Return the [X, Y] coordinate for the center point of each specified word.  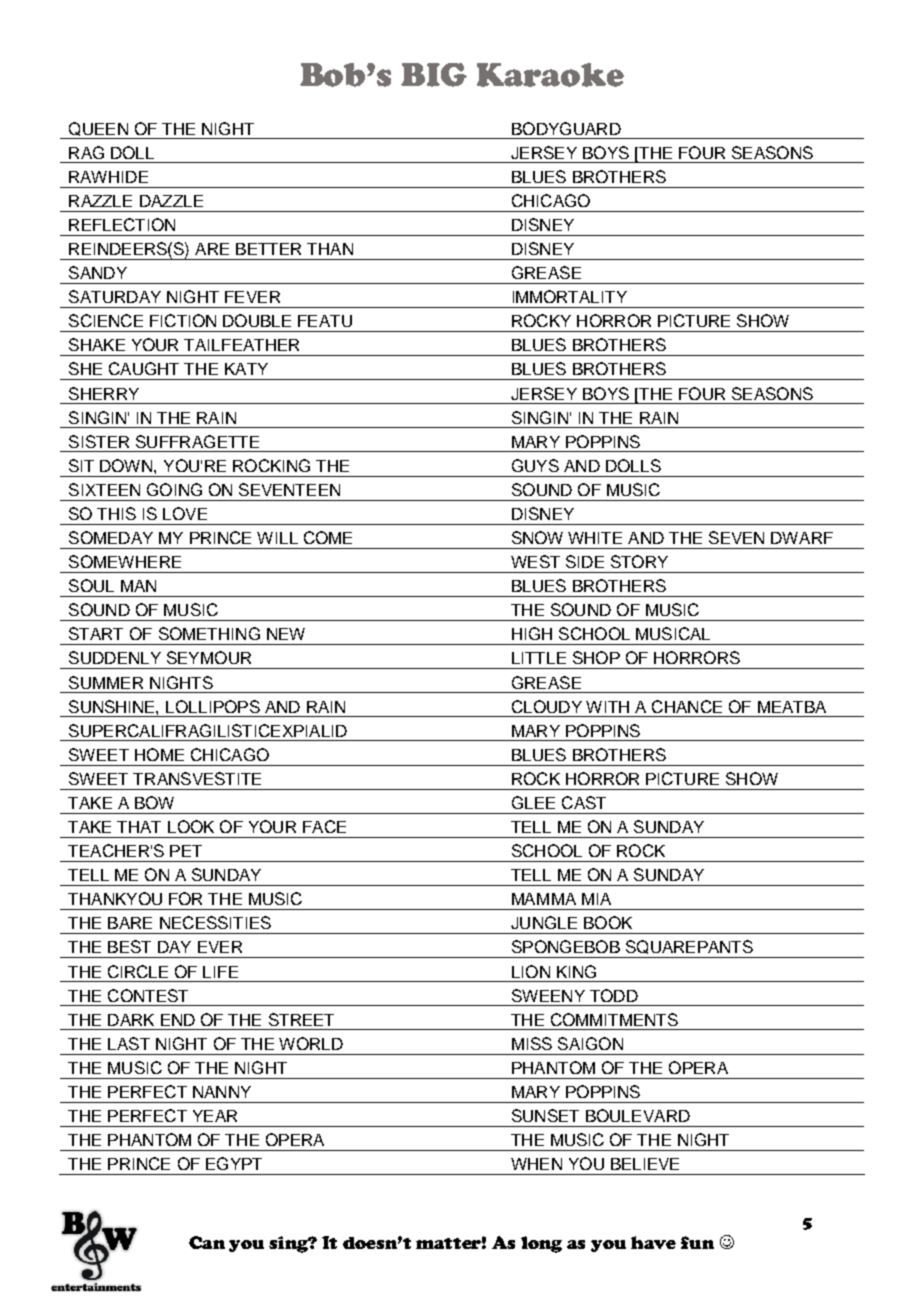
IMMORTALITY [570, 296]
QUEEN [98, 129]
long [541, 1244]
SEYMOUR [209, 657]
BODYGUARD [566, 128]
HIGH [532, 633]
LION [531, 971]
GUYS [535, 465]
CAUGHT [144, 368]
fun [697, 1242]
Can [207, 1242]
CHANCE [687, 706]
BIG [434, 75]
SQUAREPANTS [689, 947]
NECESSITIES [215, 922]
